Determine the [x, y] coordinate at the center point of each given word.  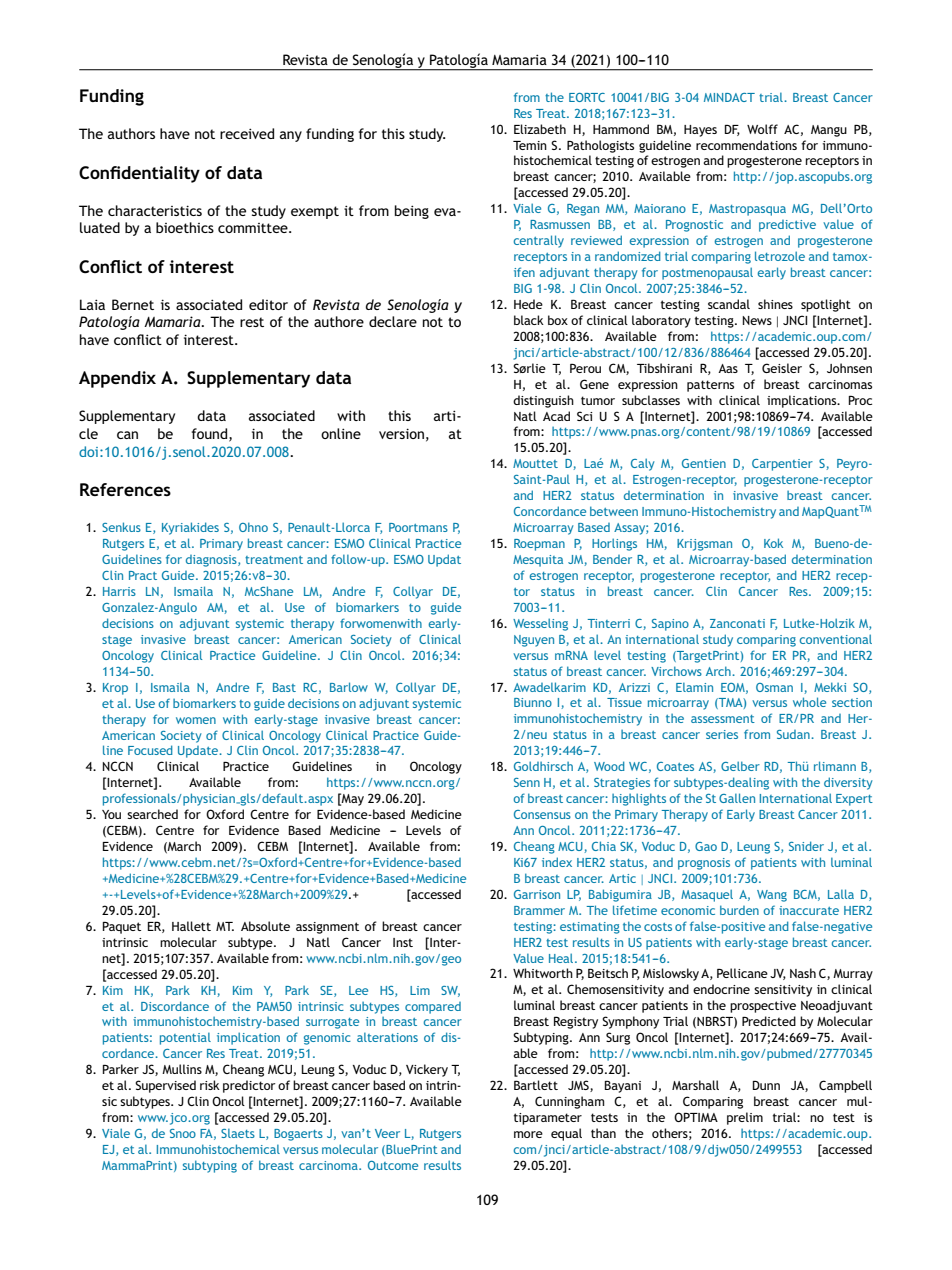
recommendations [746, 145]
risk [210, 1085]
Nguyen [534, 641]
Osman [774, 687]
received [247, 133]
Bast [284, 687]
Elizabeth [540, 129]
